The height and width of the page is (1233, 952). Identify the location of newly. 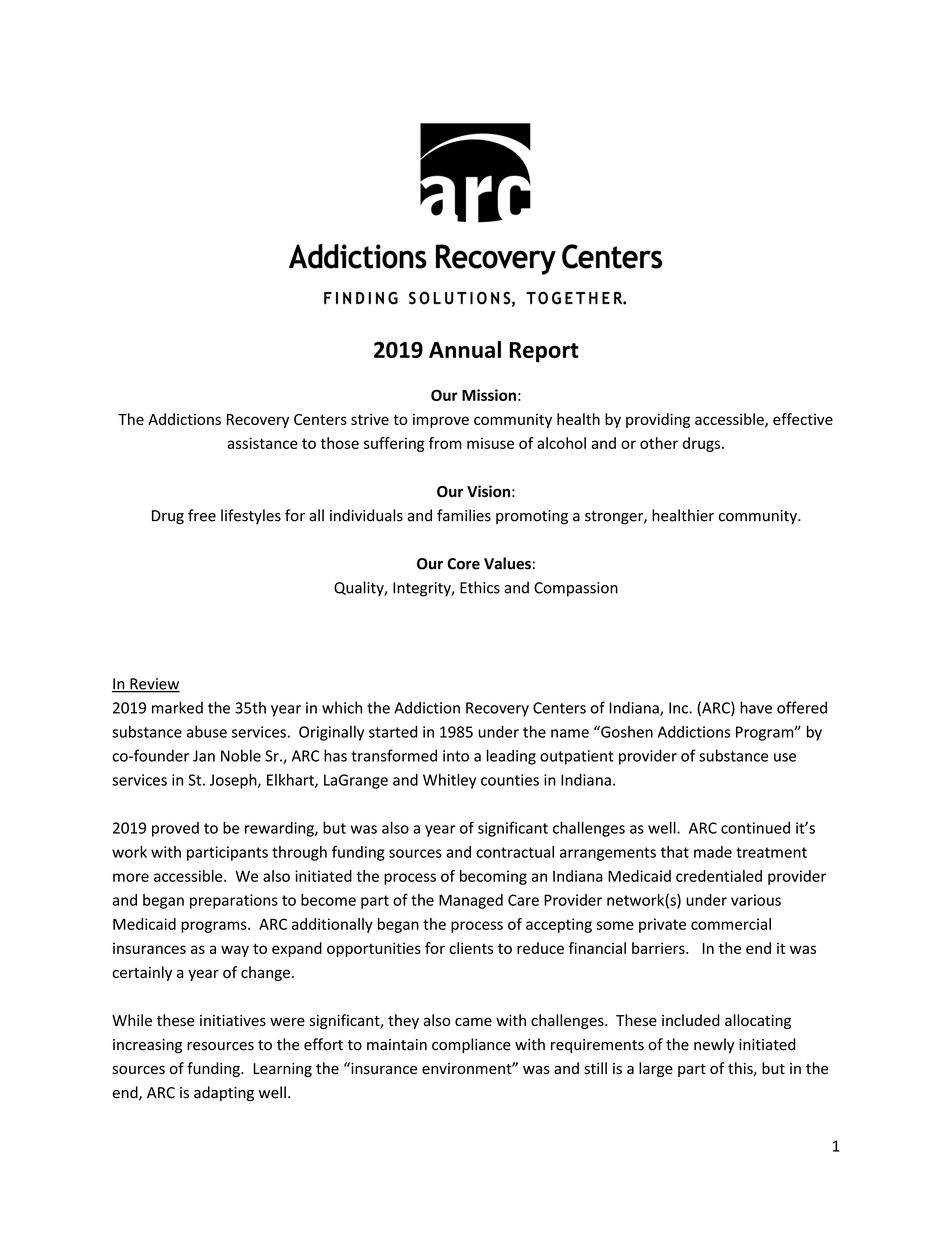
(714, 1045).
